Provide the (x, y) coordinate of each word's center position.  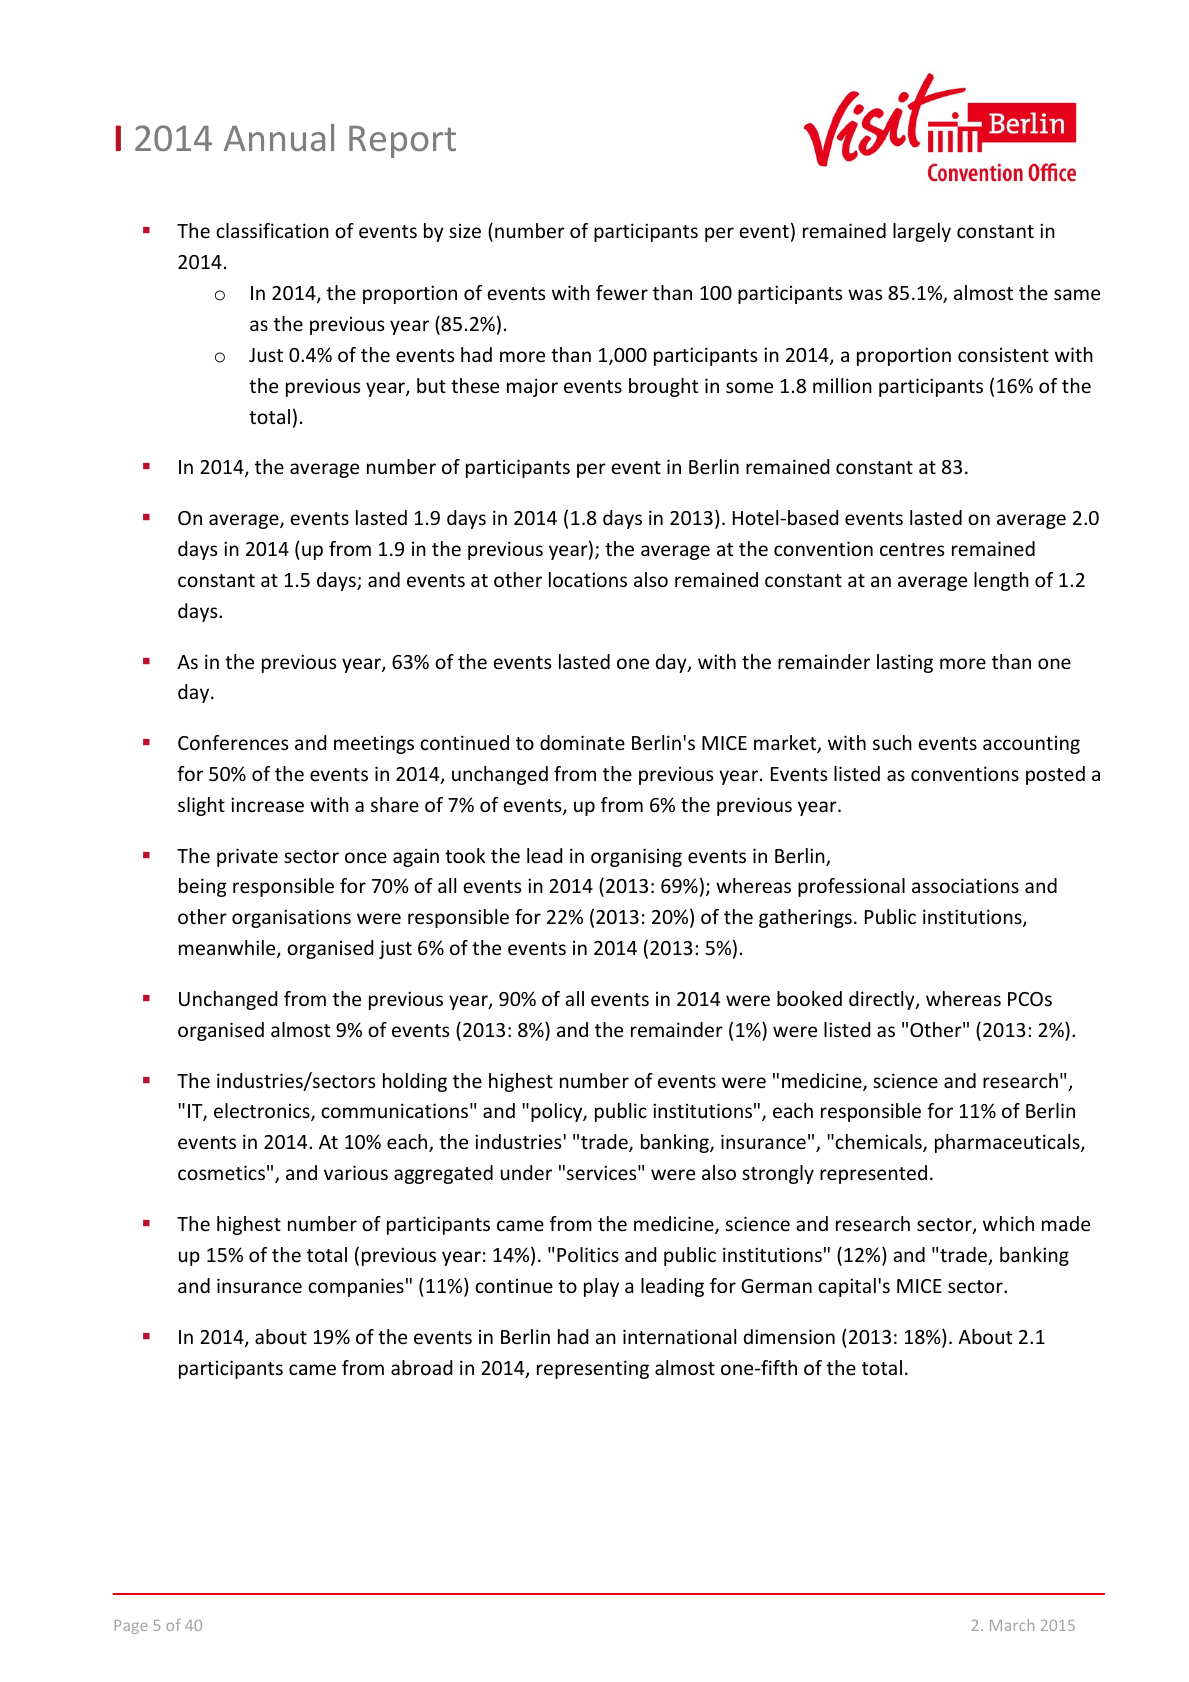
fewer (622, 292)
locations (588, 579)
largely (922, 232)
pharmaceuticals (1008, 1143)
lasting (905, 663)
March (1012, 1625)
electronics (263, 1112)
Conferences (233, 742)
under (526, 1172)
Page (131, 1627)
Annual (279, 137)
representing (593, 1369)
